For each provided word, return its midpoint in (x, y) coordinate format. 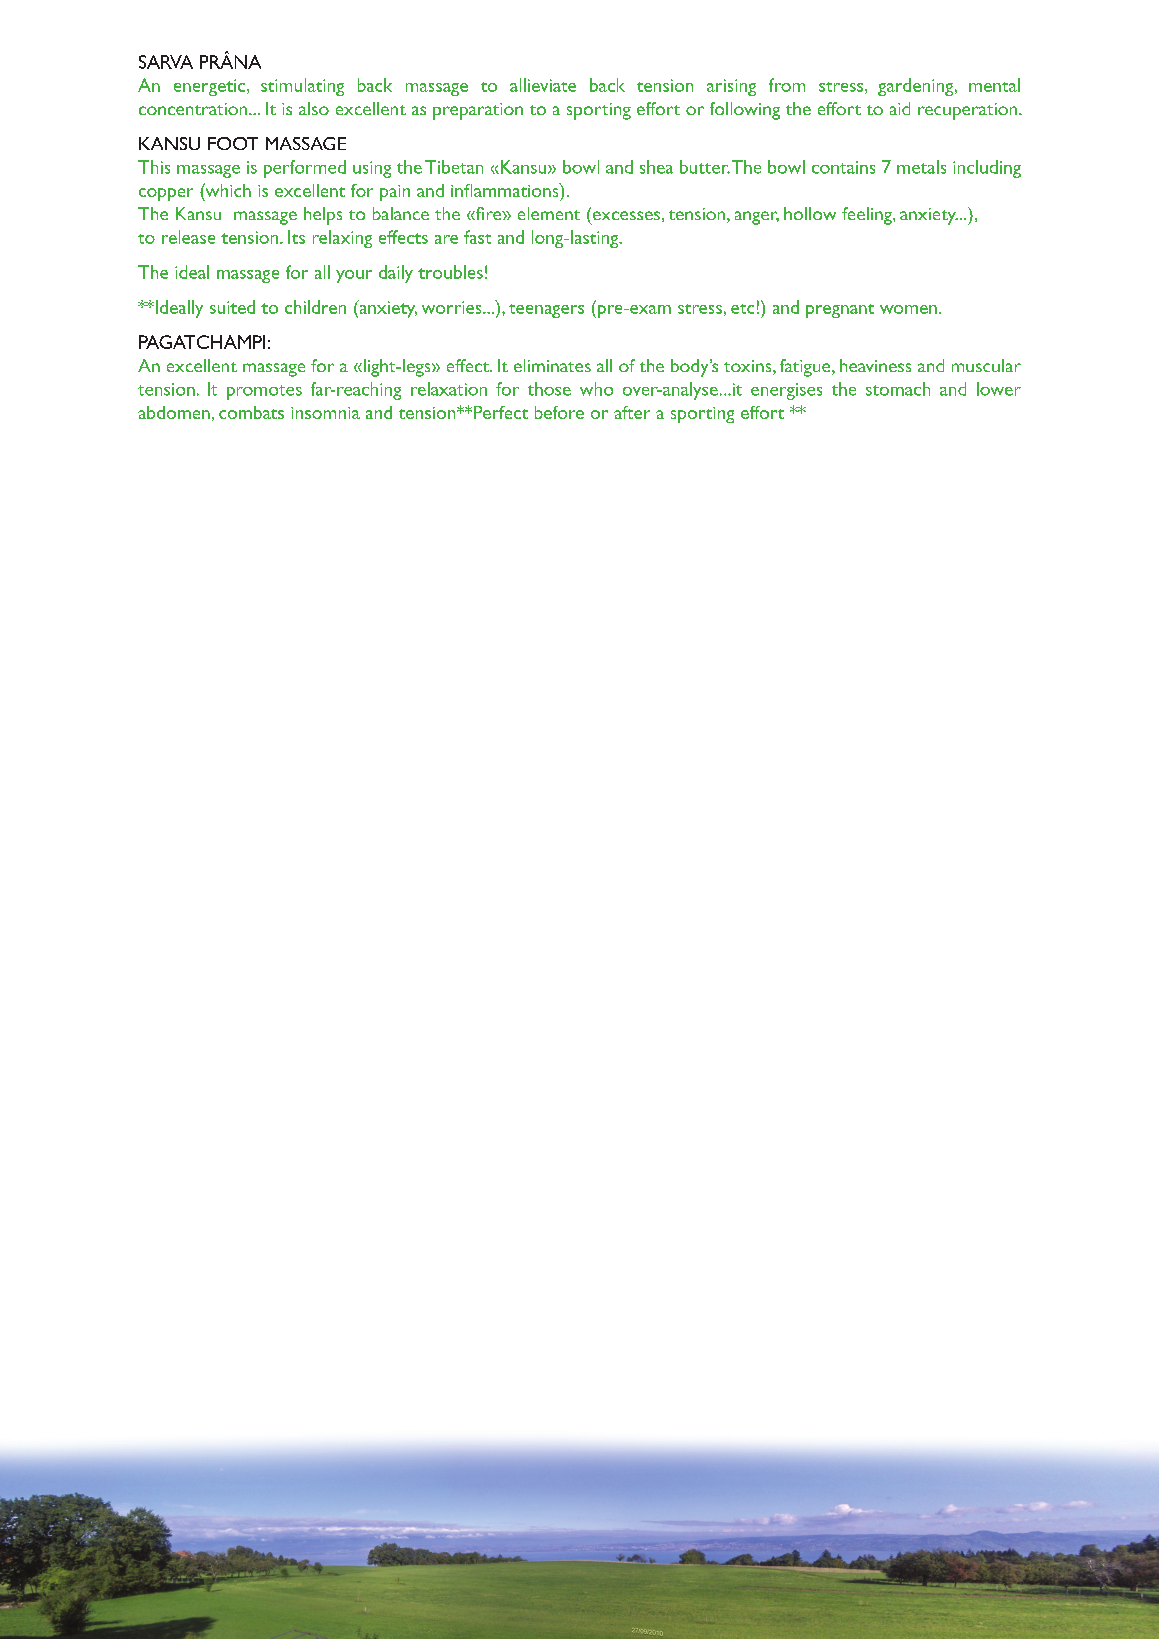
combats (251, 412)
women (908, 309)
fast (477, 237)
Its (296, 237)
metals (921, 167)
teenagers (546, 311)
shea (656, 167)
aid (900, 108)
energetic (209, 87)
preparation (478, 111)
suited (232, 307)
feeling (868, 216)
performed (305, 169)
